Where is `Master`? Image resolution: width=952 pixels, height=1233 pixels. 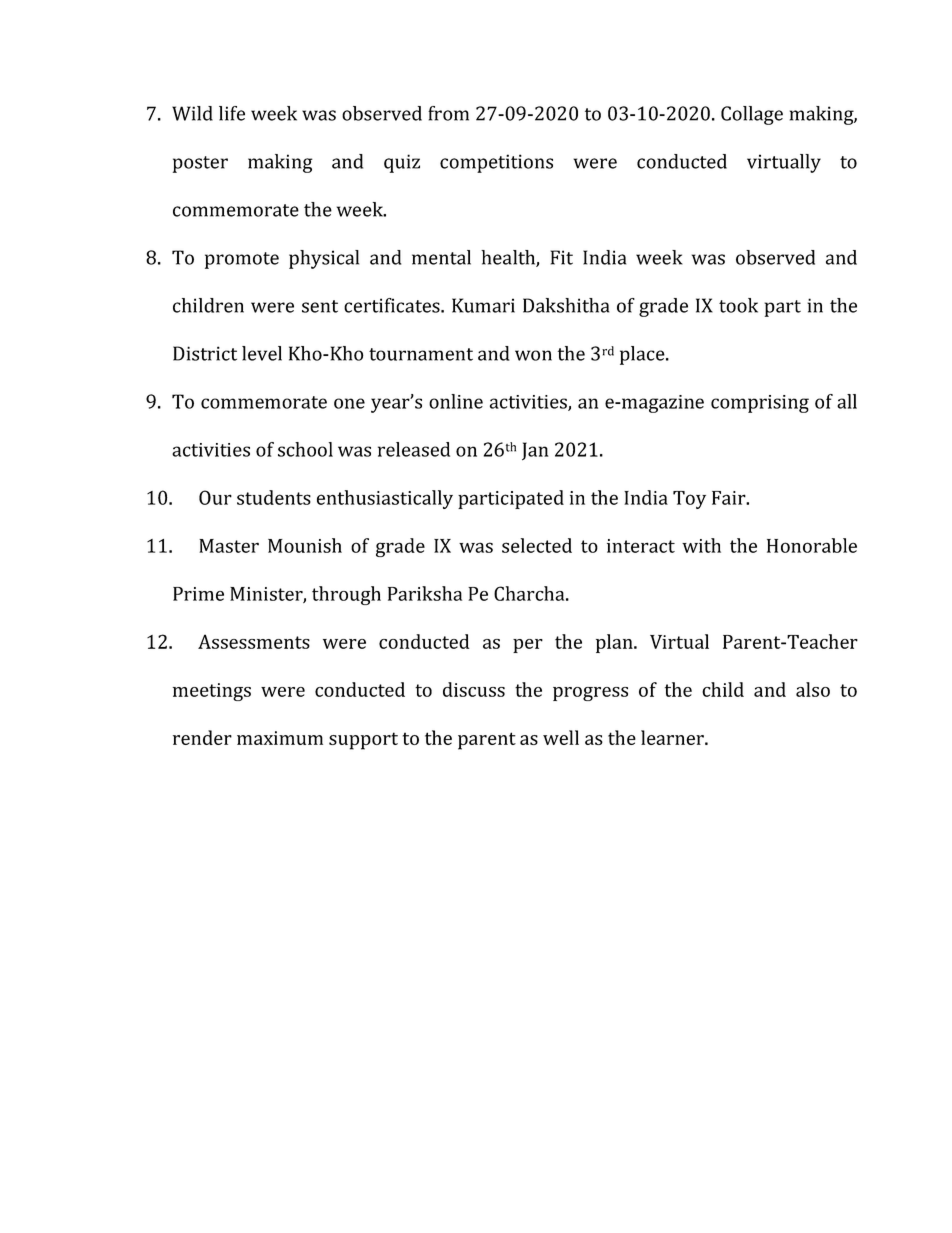
Master is located at coordinates (229, 546).
